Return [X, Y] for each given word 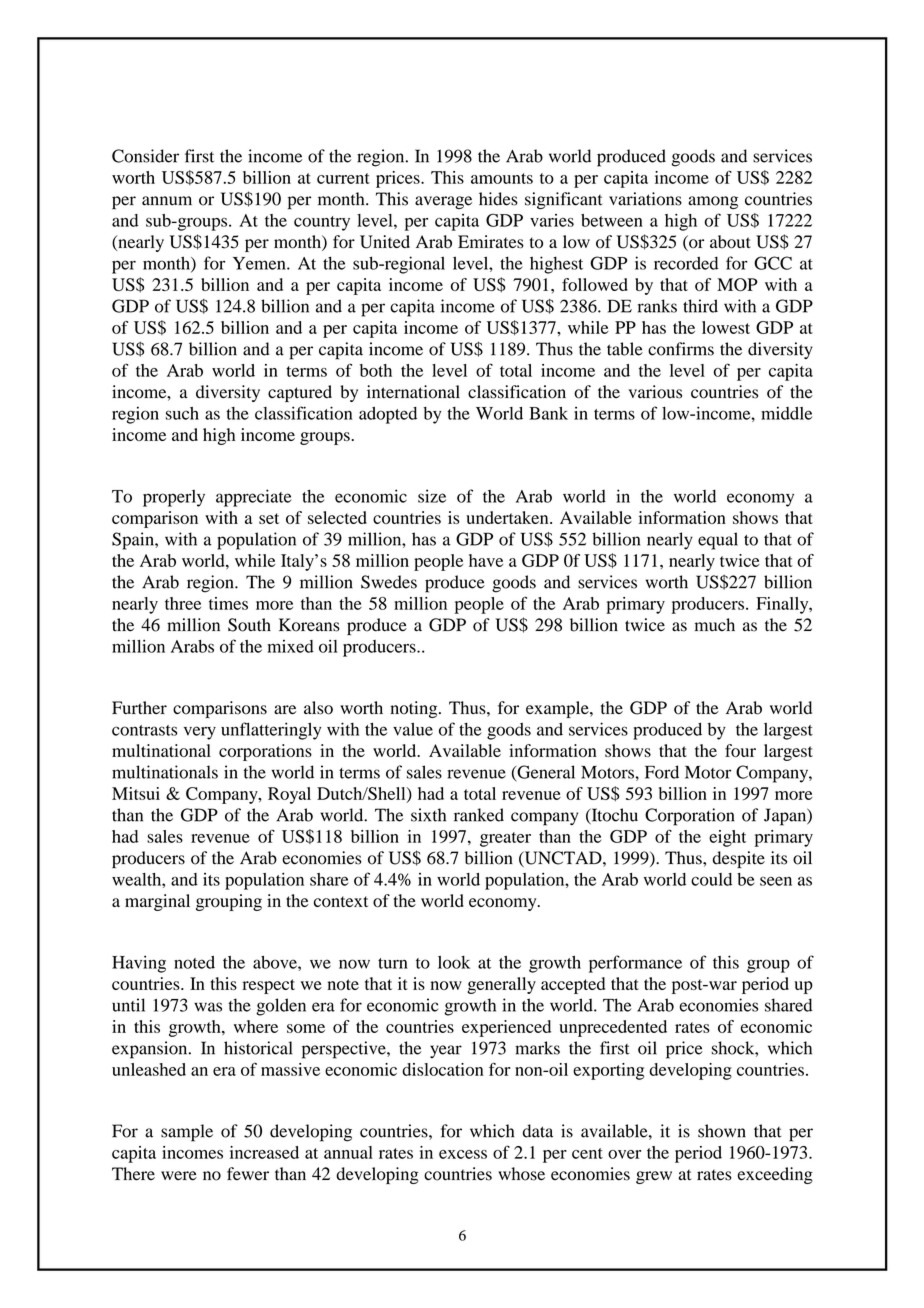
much [715, 625]
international [413, 392]
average [443, 202]
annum [167, 201]
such [182, 413]
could [711, 879]
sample [187, 1133]
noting [415, 709]
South [249, 625]
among [713, 202]
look [454, 962]
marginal [157, 902]
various [655, 392]
